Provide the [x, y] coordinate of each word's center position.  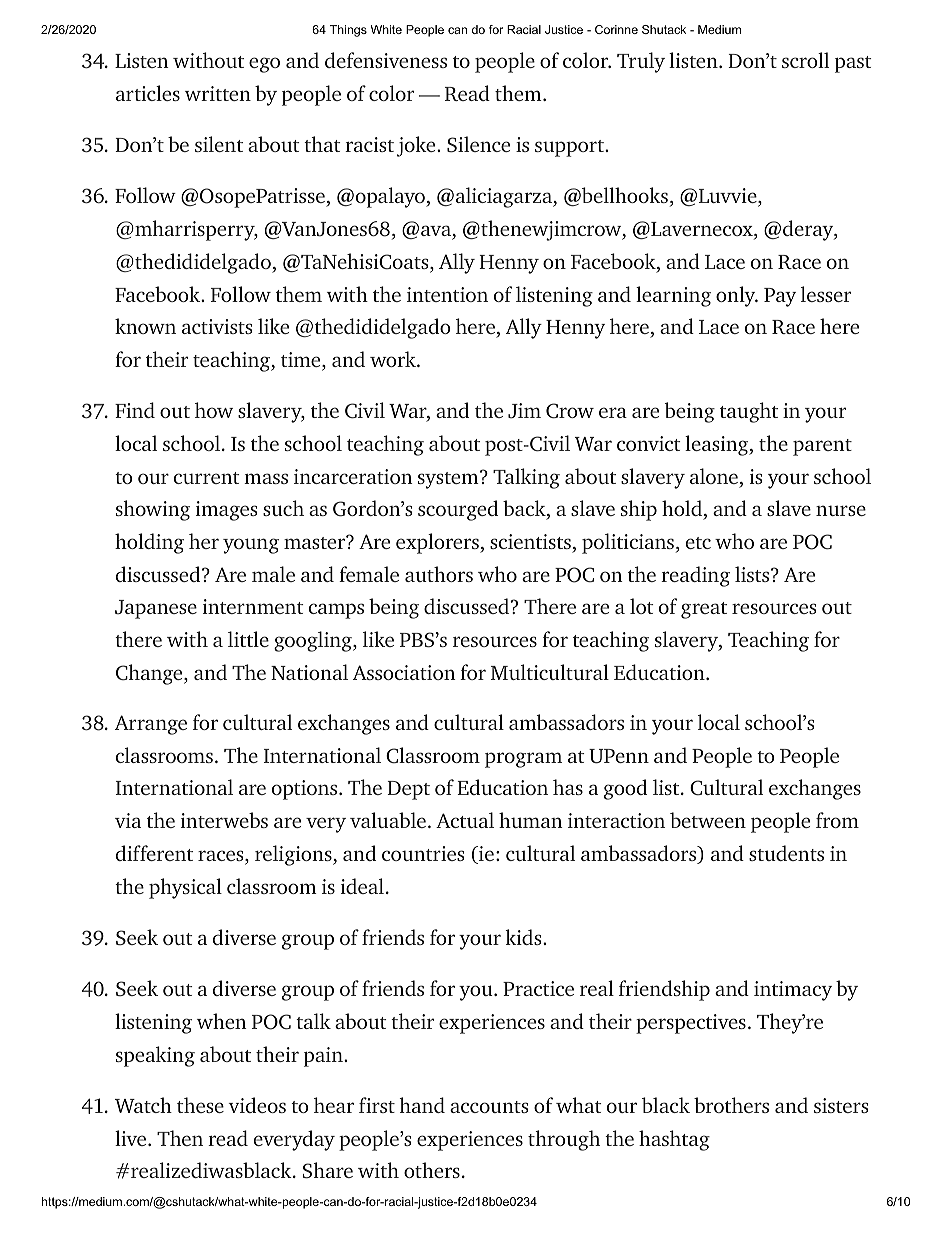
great [704, 610]
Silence [478, 144]
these [200, 1105]
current [207, 478]
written [218, 93]
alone [714, 476]
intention [447, 294]
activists [217, 326]
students [786, 853]
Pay [780, 297]
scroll [805, 60]
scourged [458, 510]
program [523, 760]
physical [185, 888]
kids [524, 937]
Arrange [151, 725]
